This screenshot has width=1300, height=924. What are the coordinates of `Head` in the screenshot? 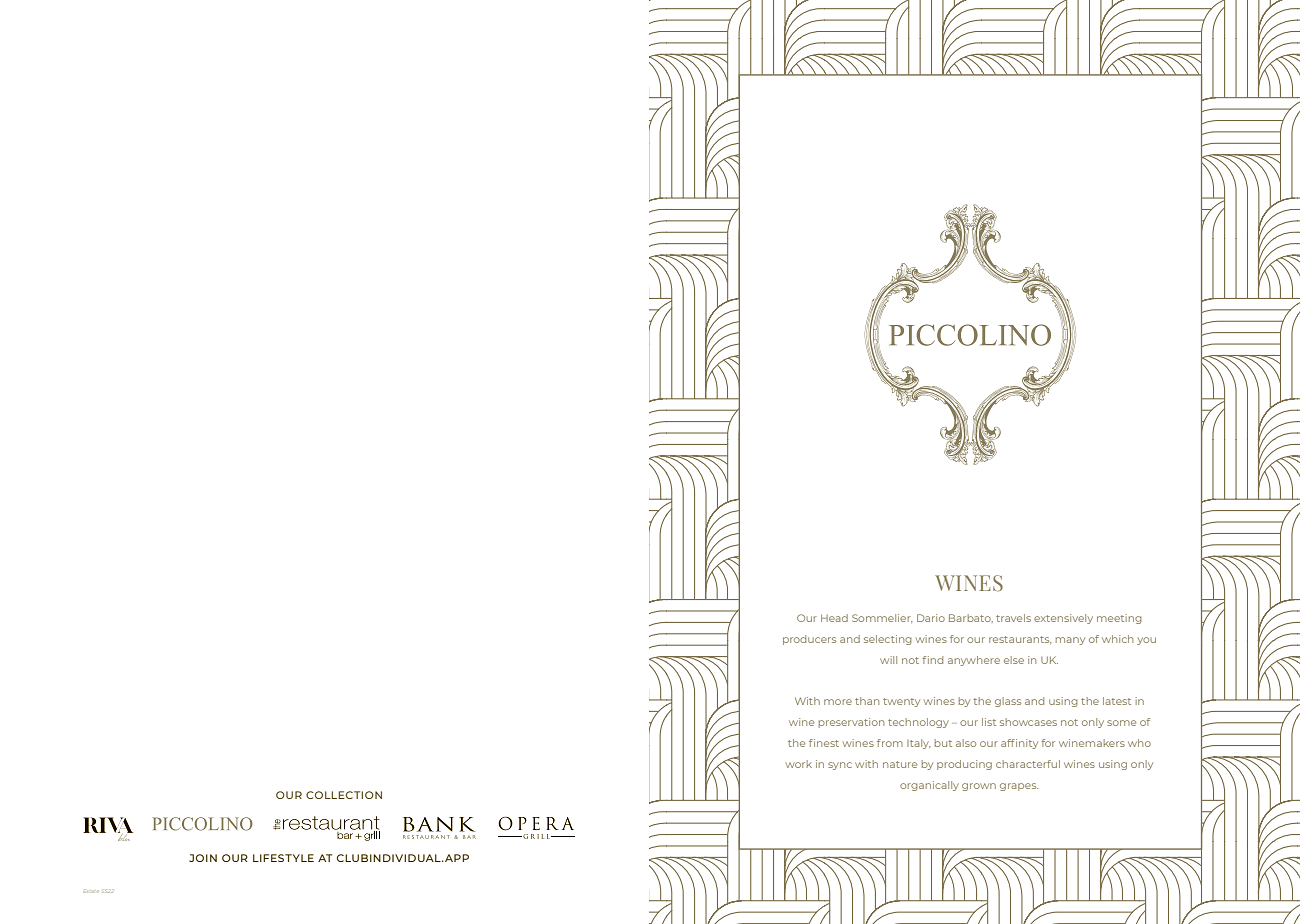 It's located at (834, 618).
